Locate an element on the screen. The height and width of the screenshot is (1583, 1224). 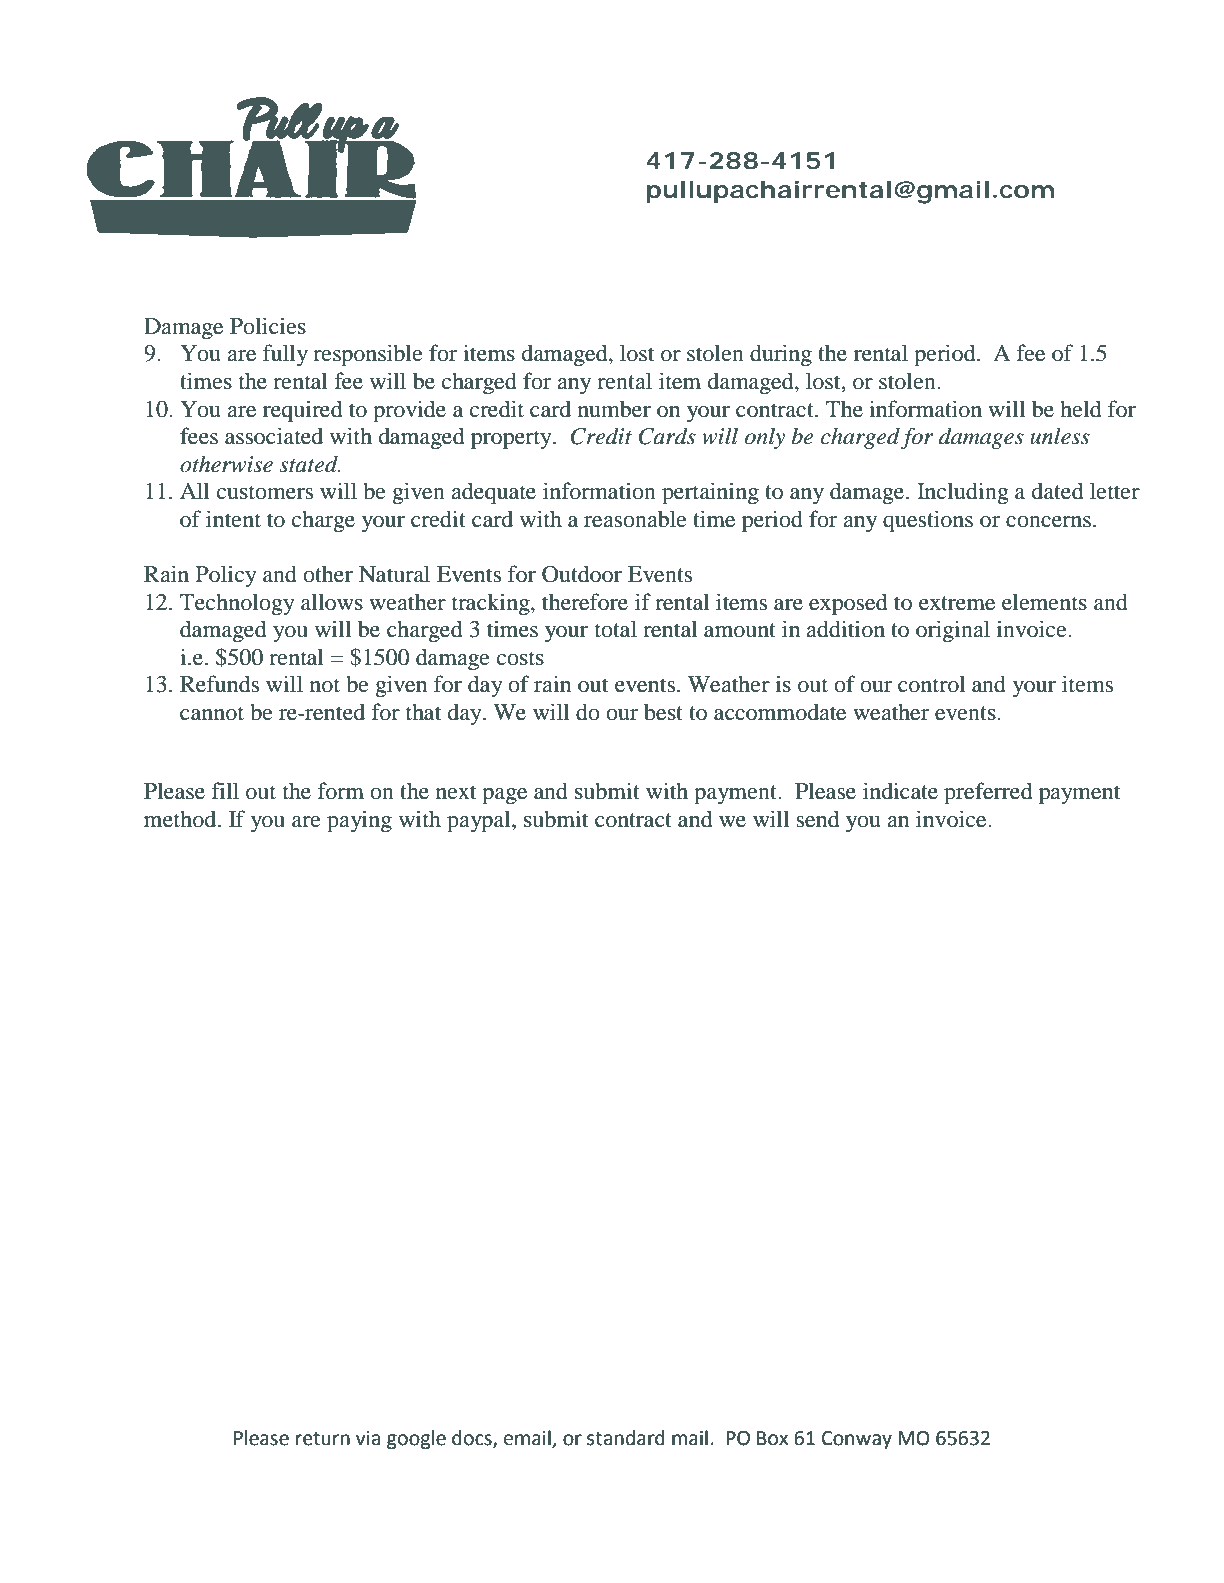
docs is located at coordinates (473, 1438).
